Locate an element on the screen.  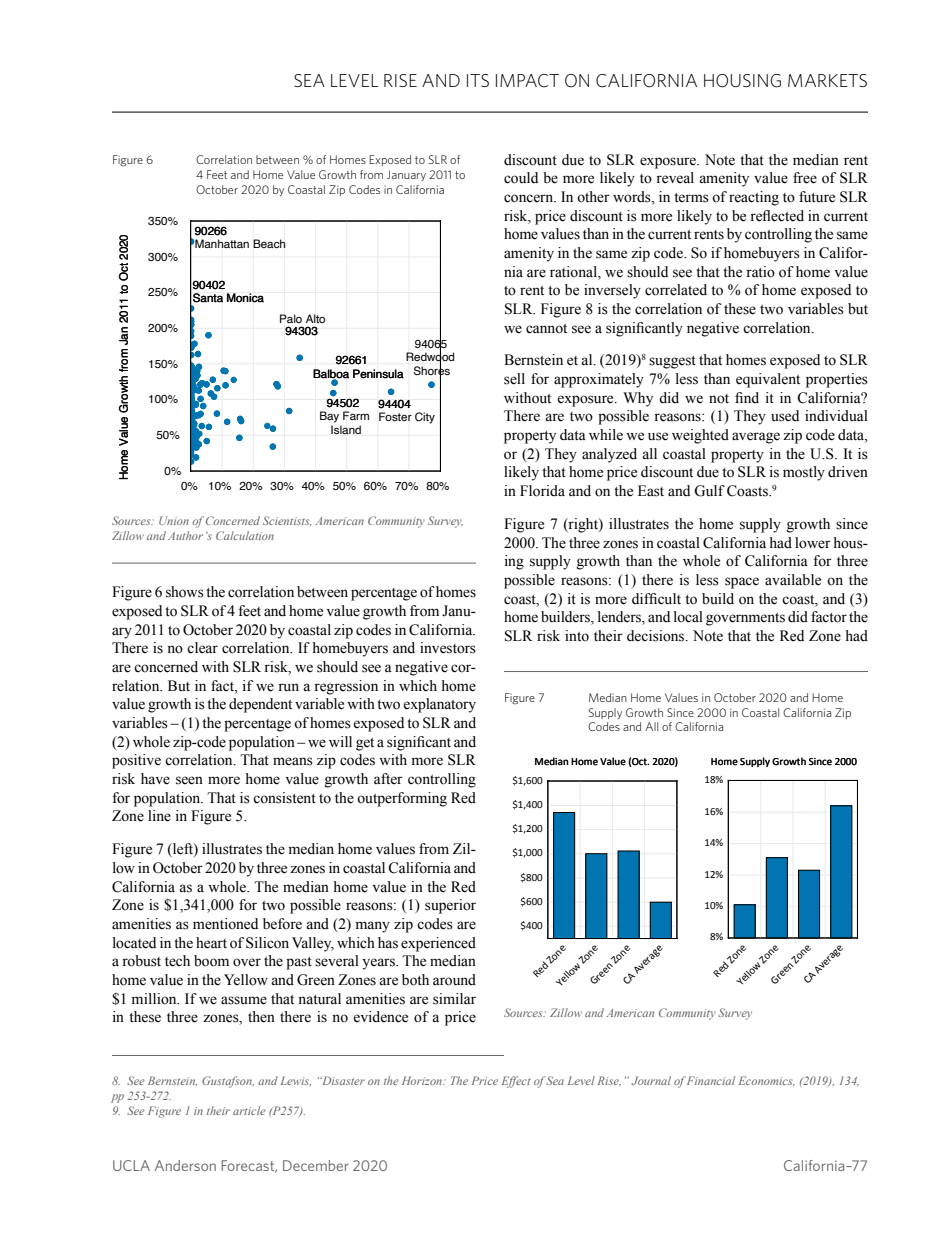
clear is located at coordinates (202, 648).
